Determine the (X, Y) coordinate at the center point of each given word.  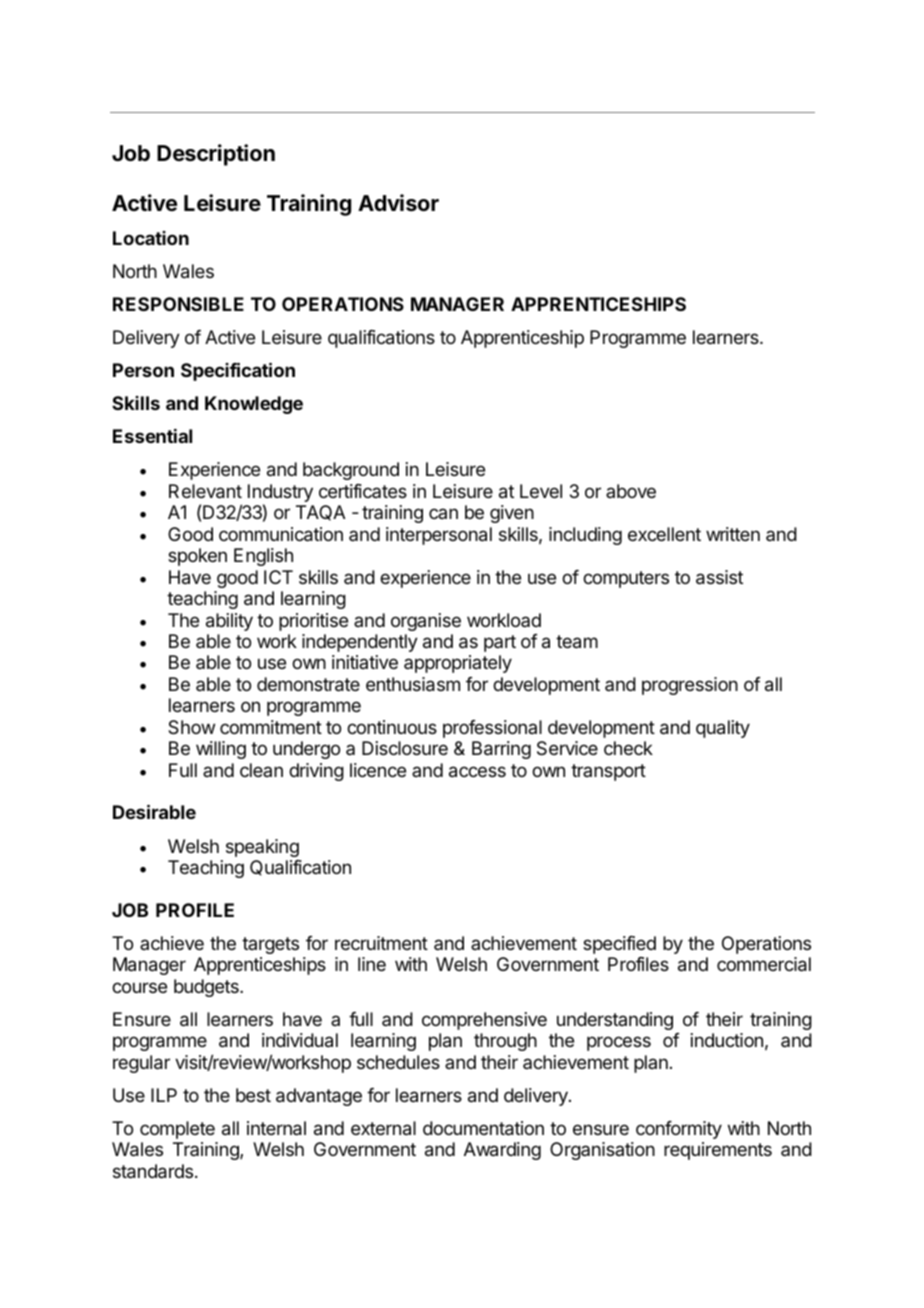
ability (229, 622)
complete (177, 1130)
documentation (483, 1128)
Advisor (398, 203)
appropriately (458, 664)
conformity (679, 1130)
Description (216, 155)
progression (690, 686)
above (631, 491)
